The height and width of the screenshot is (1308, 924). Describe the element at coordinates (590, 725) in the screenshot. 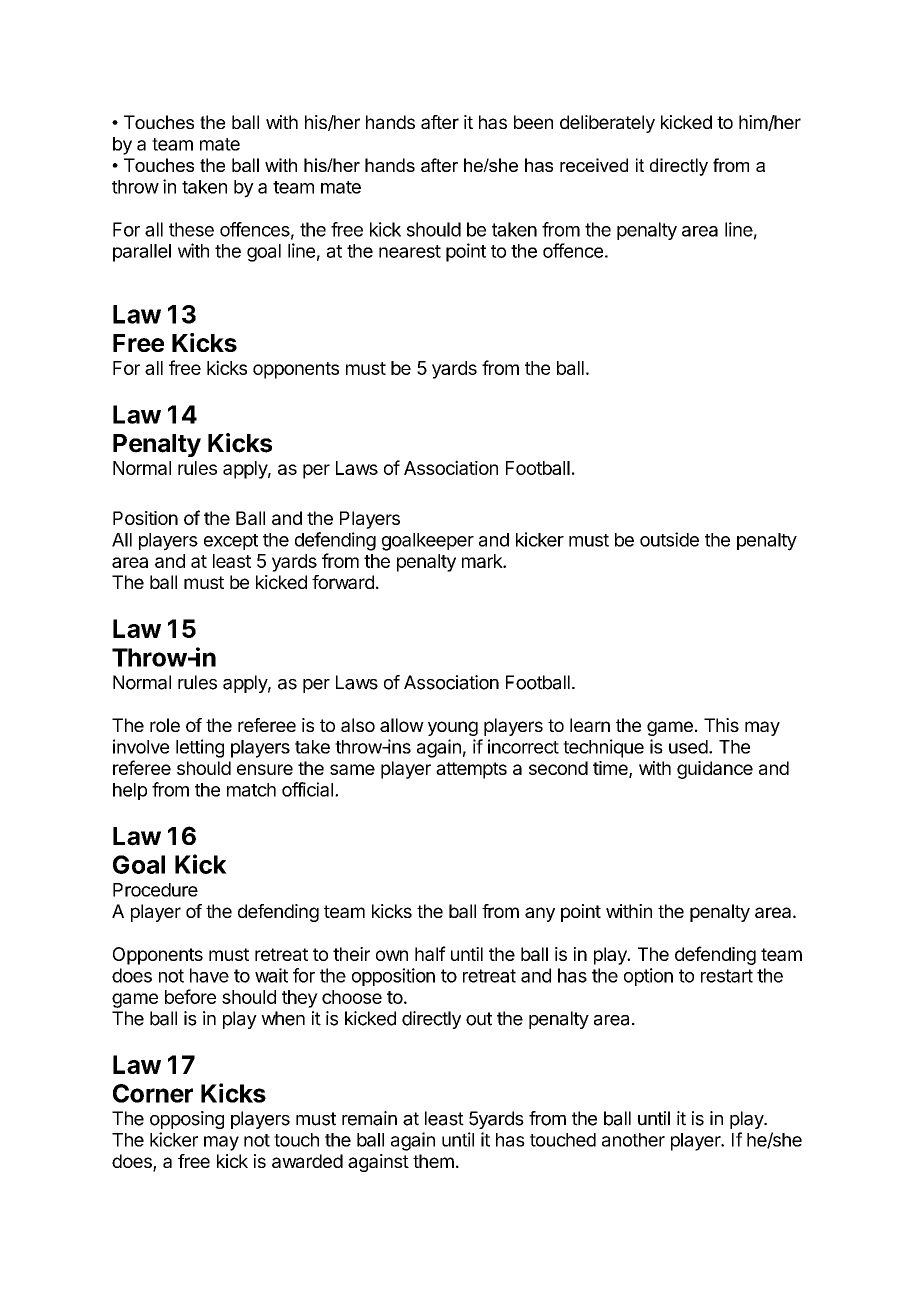

I see `learn` at that location.
